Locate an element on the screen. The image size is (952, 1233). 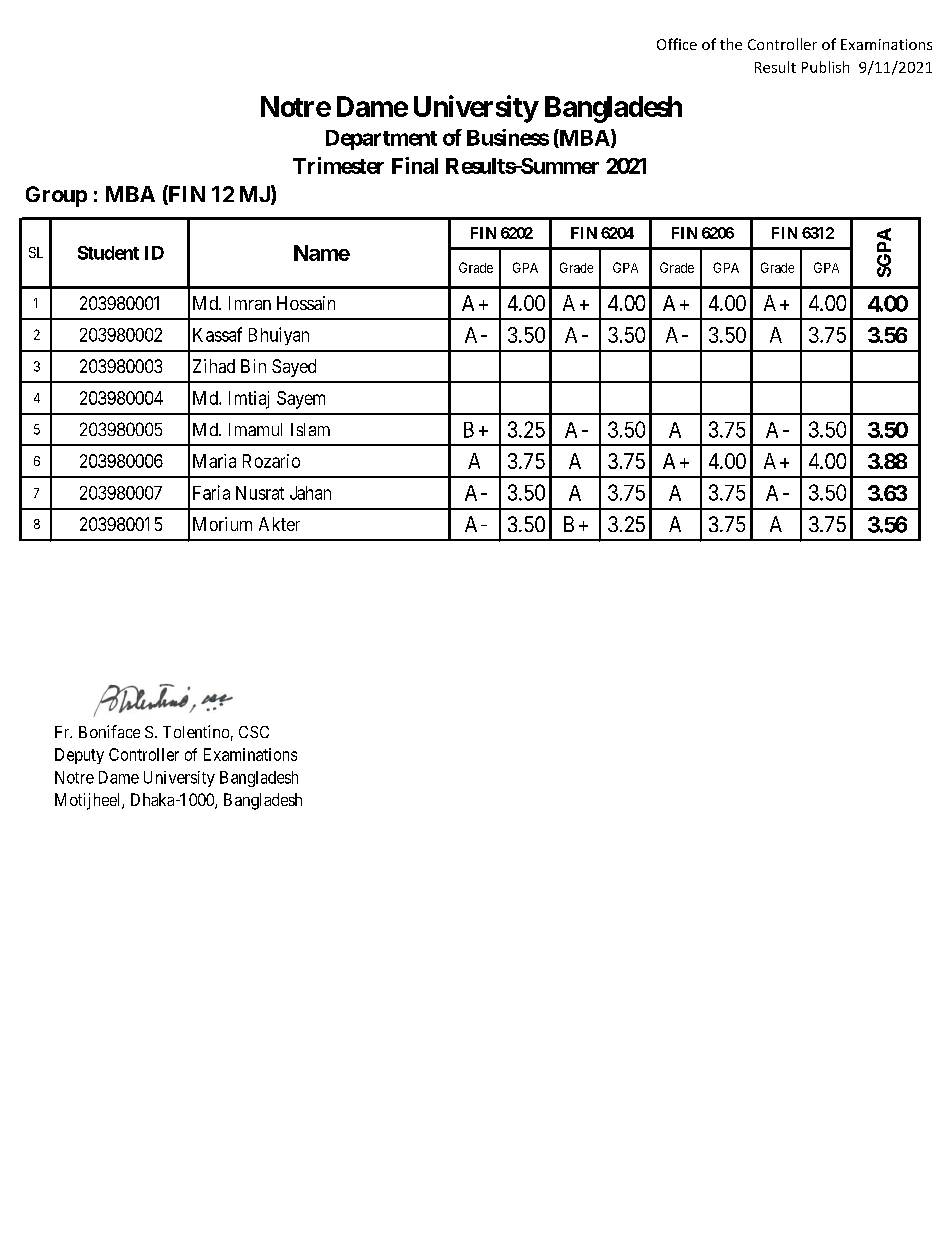
Group is located at coordinates (56, 196).
